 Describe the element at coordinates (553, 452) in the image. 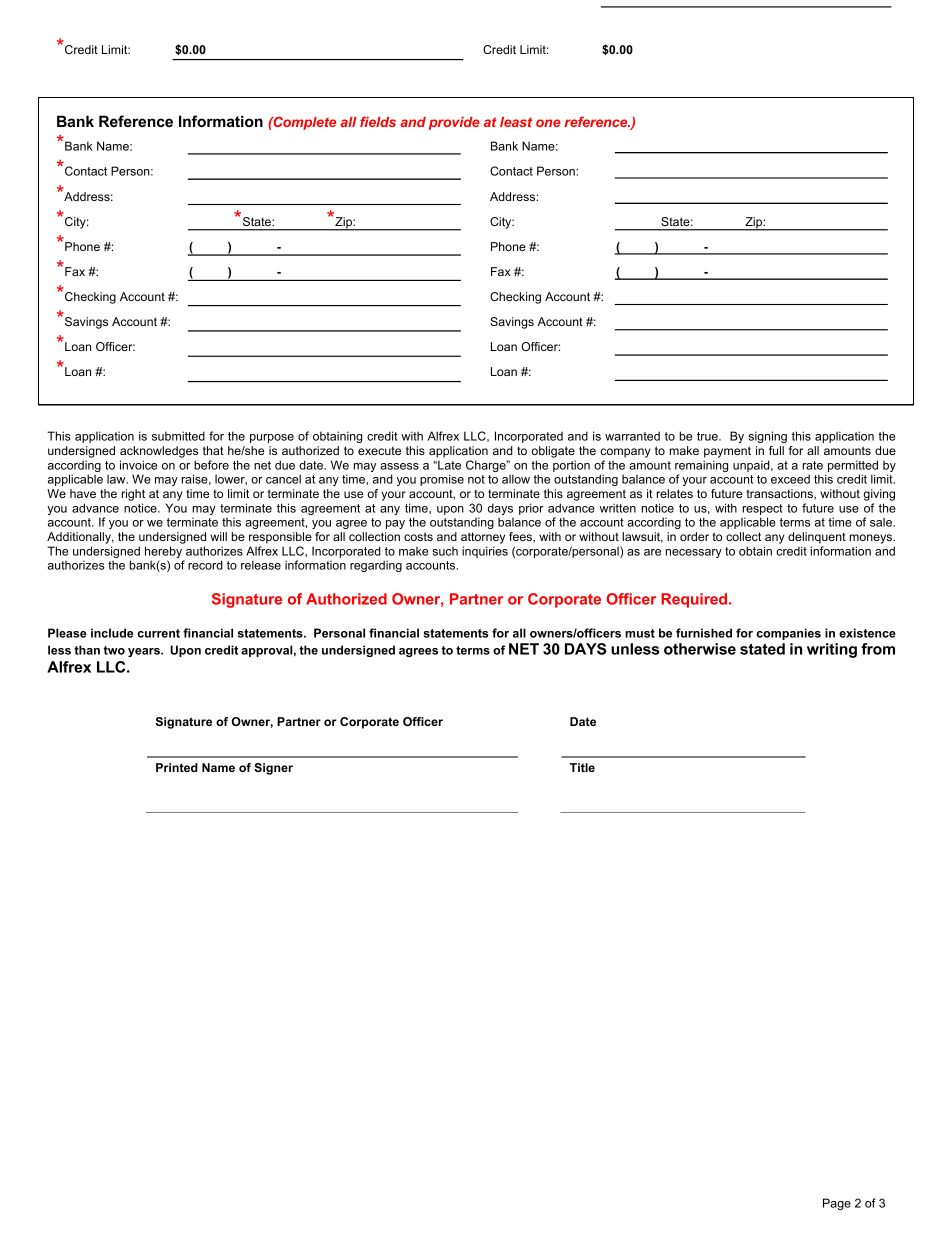

I see `obligate` at that location.
